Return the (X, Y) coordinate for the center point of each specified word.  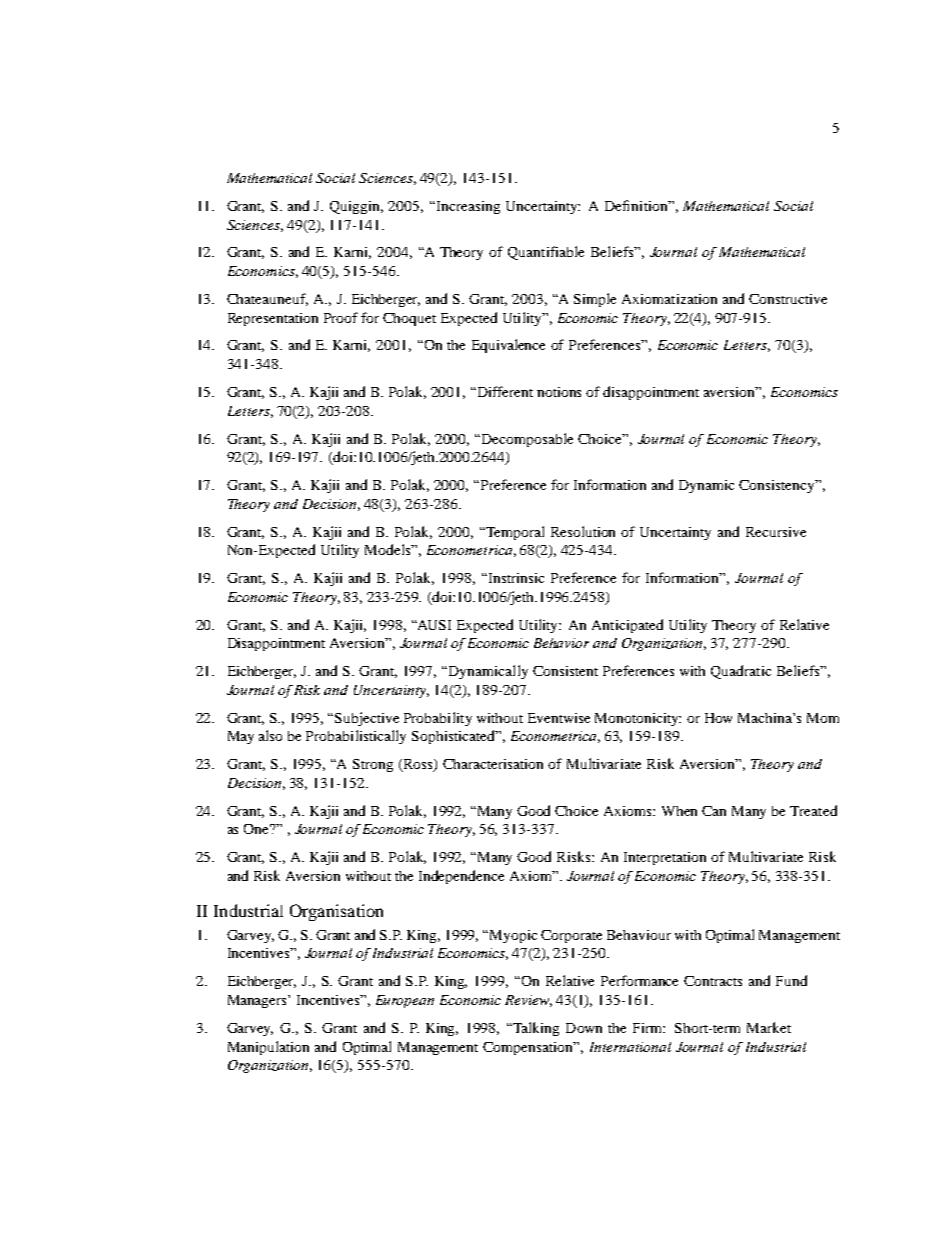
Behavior (561, 643)
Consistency (778, 486)
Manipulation (268, 1048)
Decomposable (527, 440)
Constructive (788, 299)
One (258, 829)
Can (714, 811)
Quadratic (741, 672)
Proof (341, 317)
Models (389, 549)
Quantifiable (546, 253)
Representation (273, 319)
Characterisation (493, 764)
